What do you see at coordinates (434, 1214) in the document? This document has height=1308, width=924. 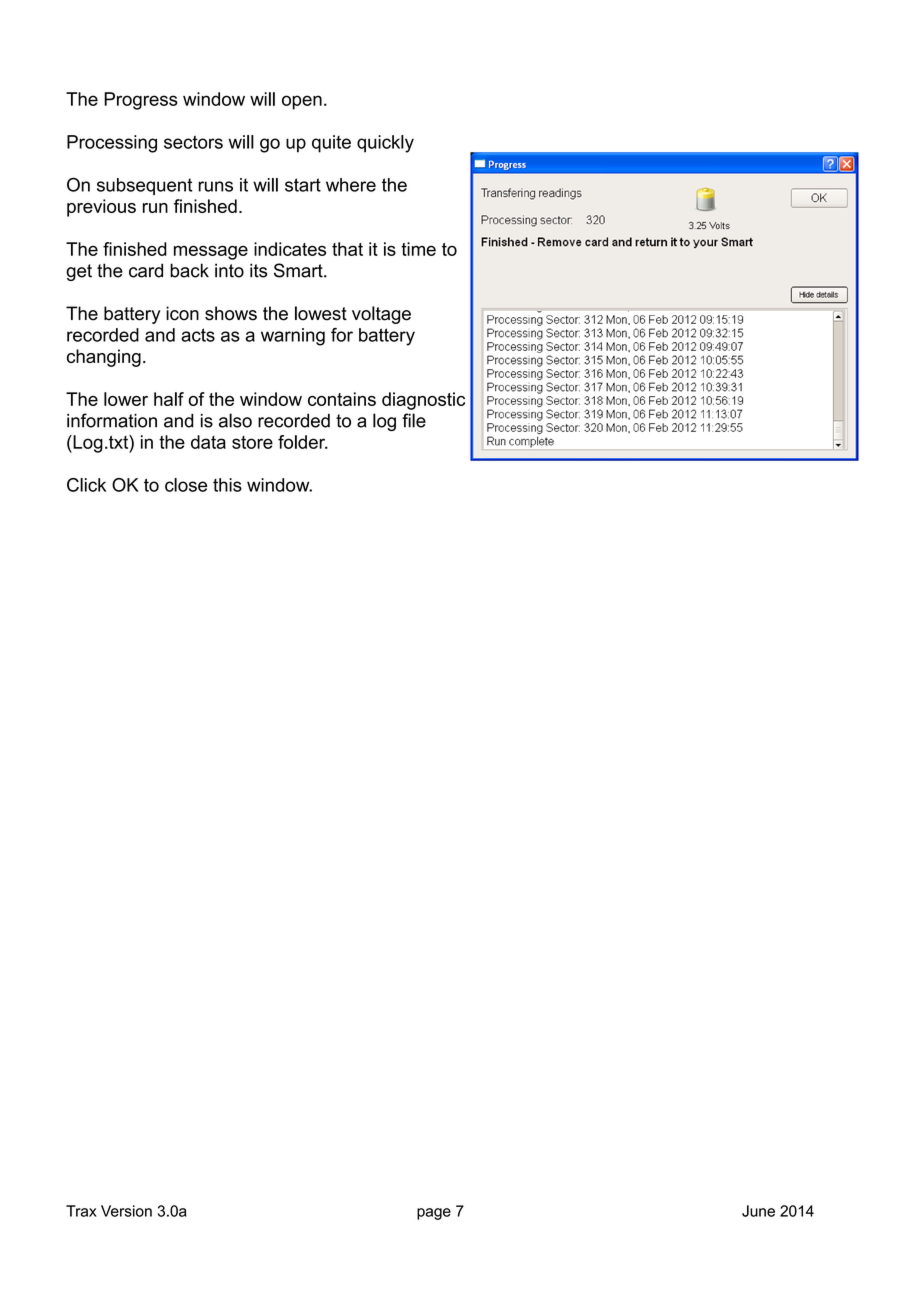 I see `page` at bounding box center [434, 1214].
